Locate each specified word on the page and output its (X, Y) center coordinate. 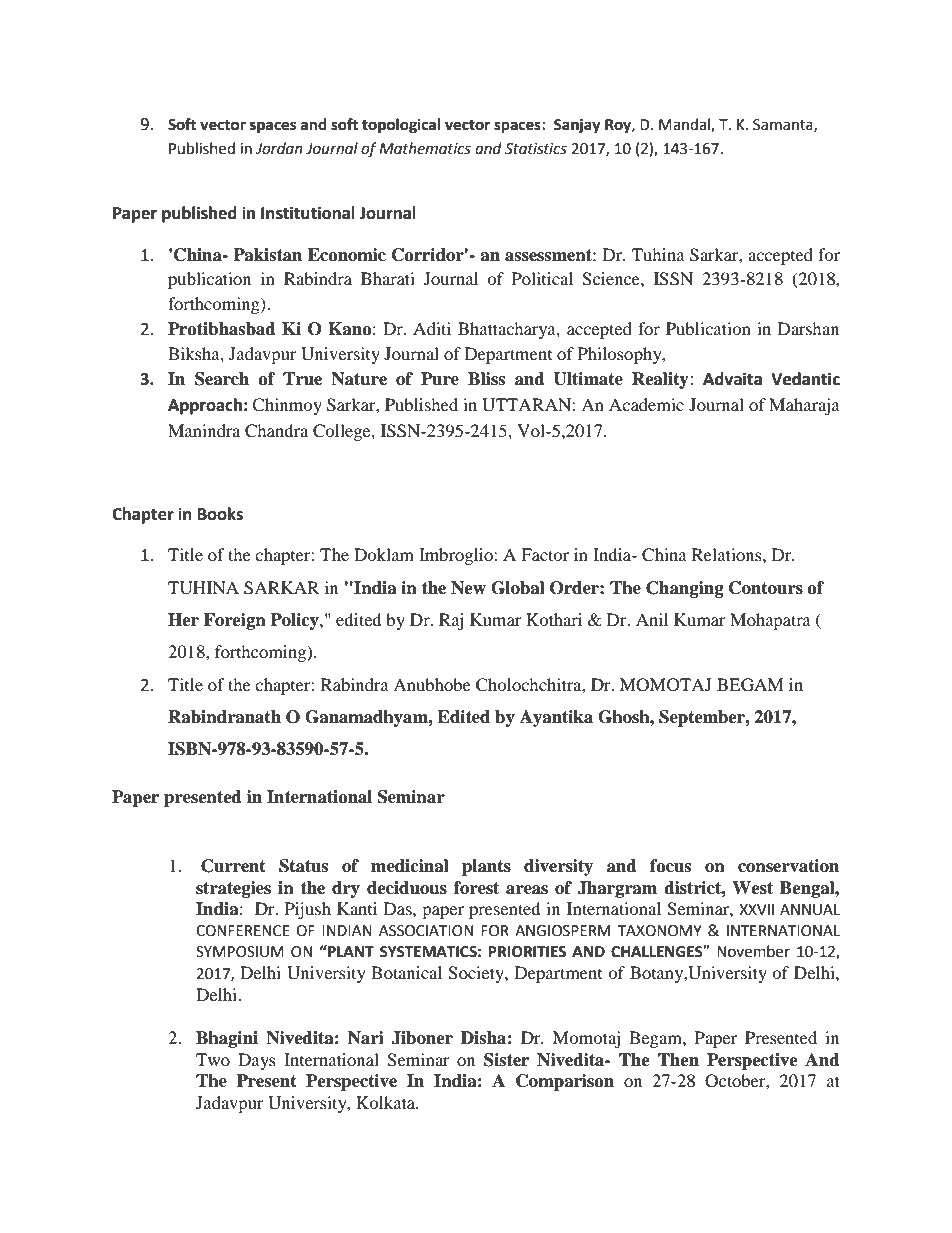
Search (222, 379)
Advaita (732, 379)
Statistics (536, 149)
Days (257, 1061)
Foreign (235, 621)
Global (518, 588)
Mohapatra (770, 621)
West (752, 888)
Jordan (279, 148)
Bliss (486, 379)
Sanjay (577, 126)
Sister (506, 1060)
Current (233, 866)
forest (476, 888)
